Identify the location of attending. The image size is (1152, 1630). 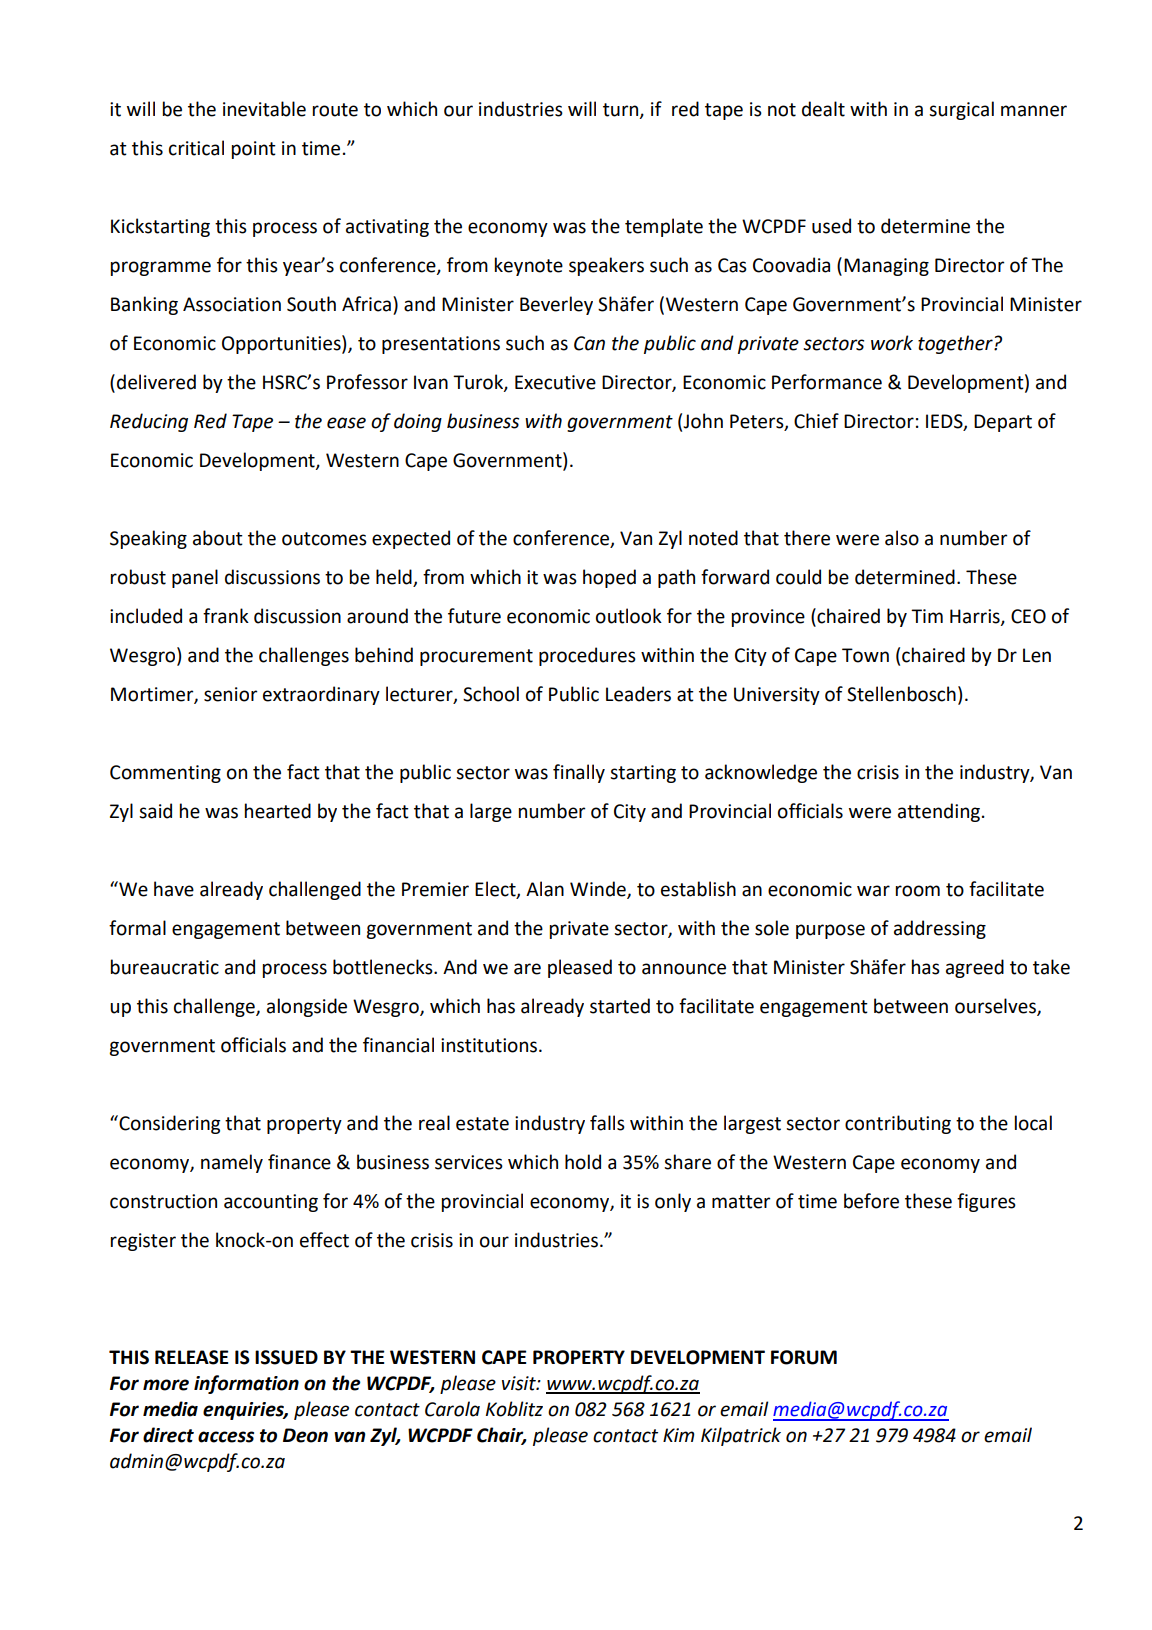
(939, 812).
